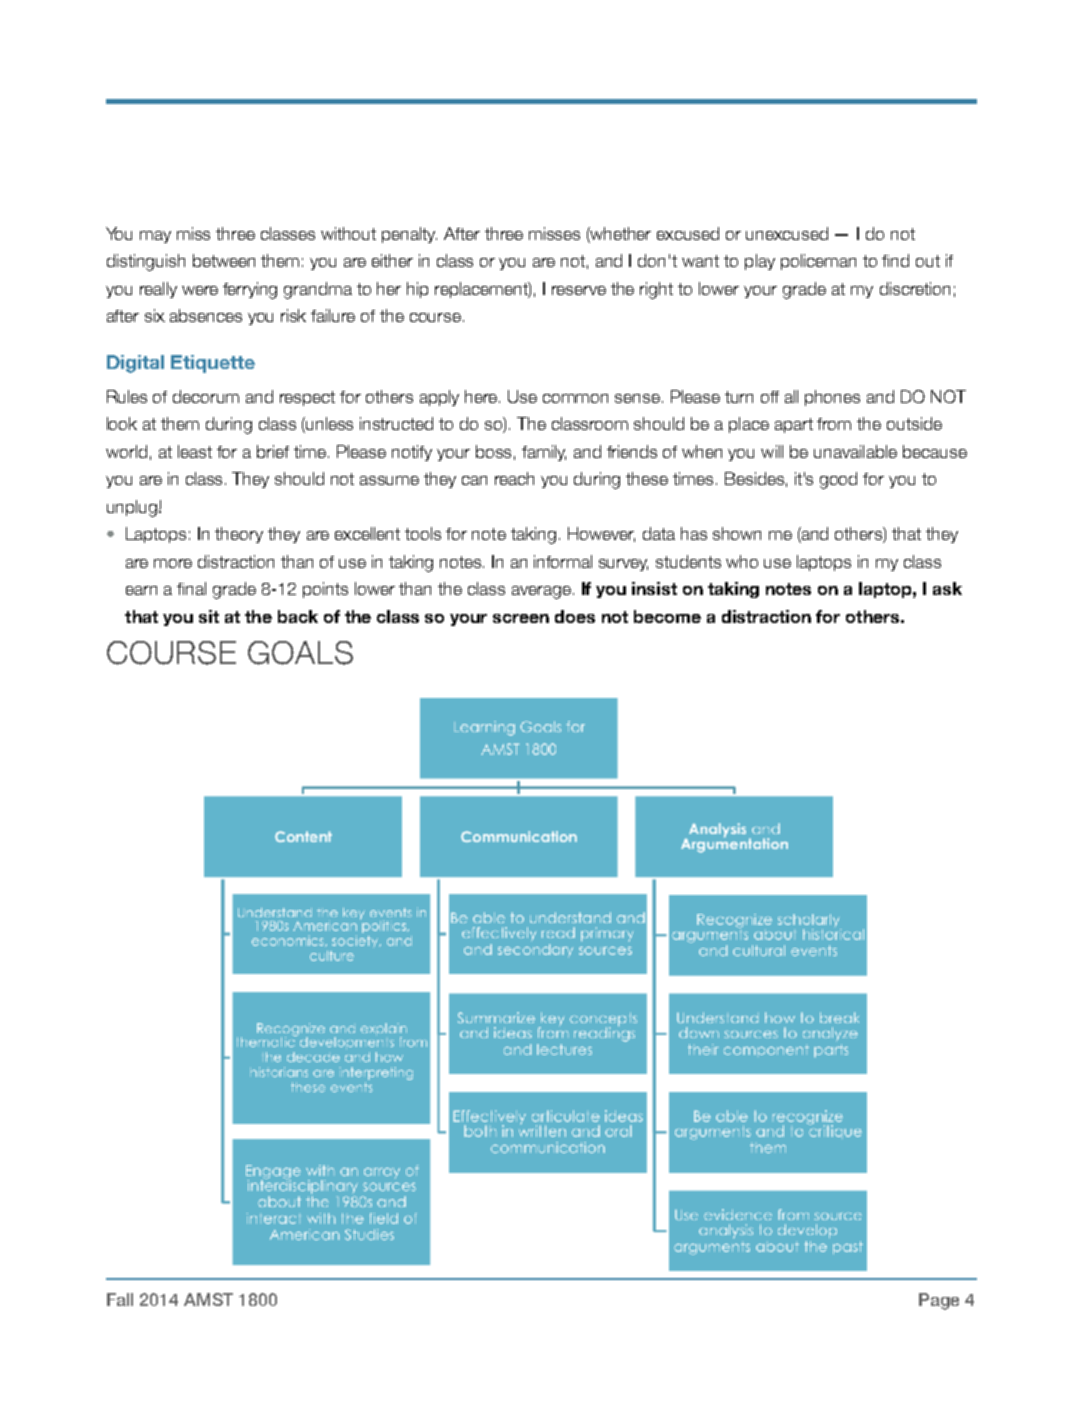 This document has height=1402, width=1083. Describe the element at coordinates (575, 616) in the document. I see `does` at that location.
